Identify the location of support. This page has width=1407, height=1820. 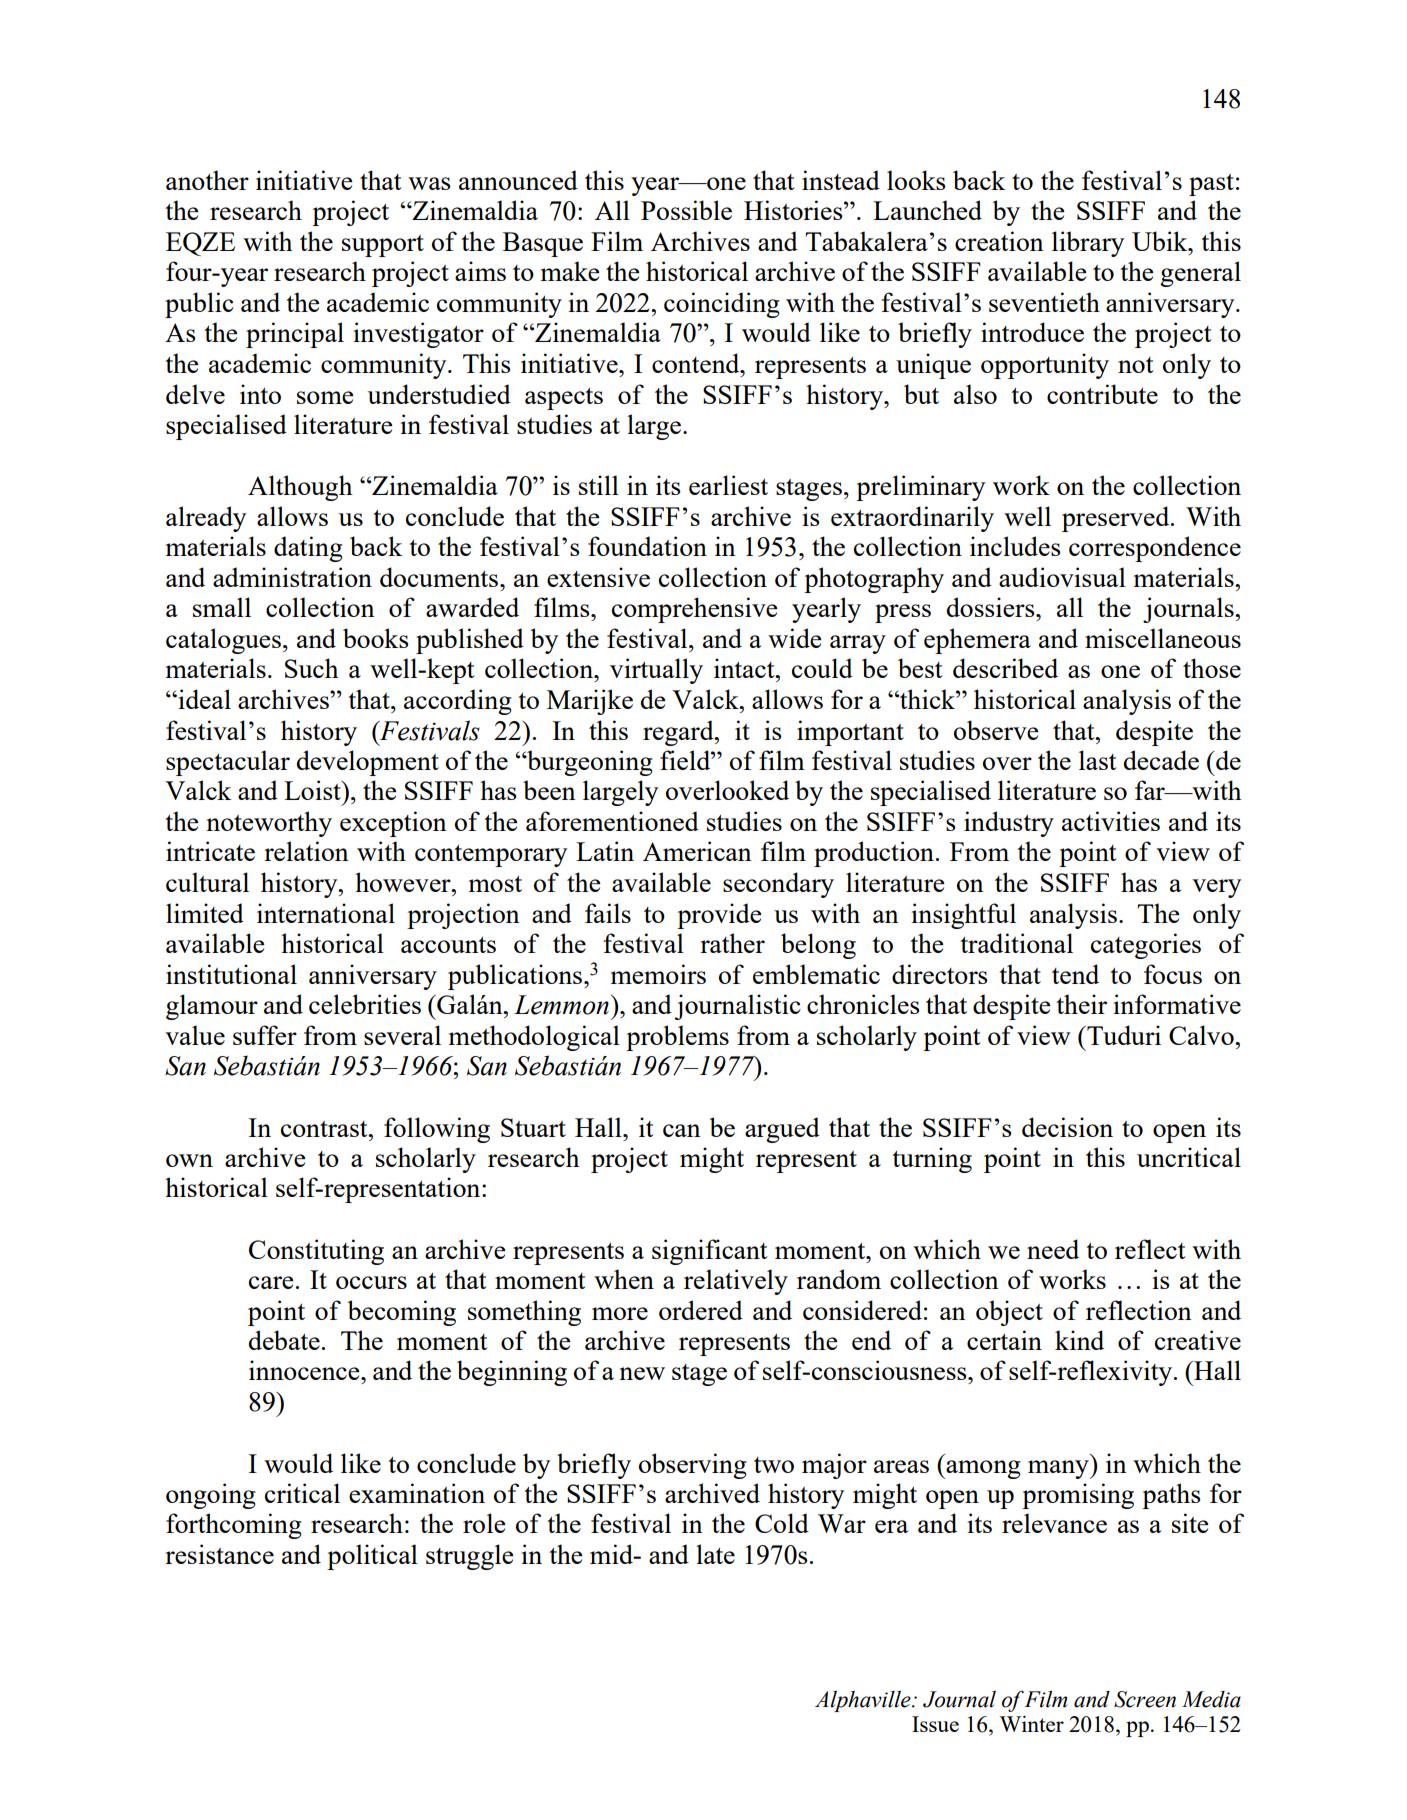
(383, 246).
